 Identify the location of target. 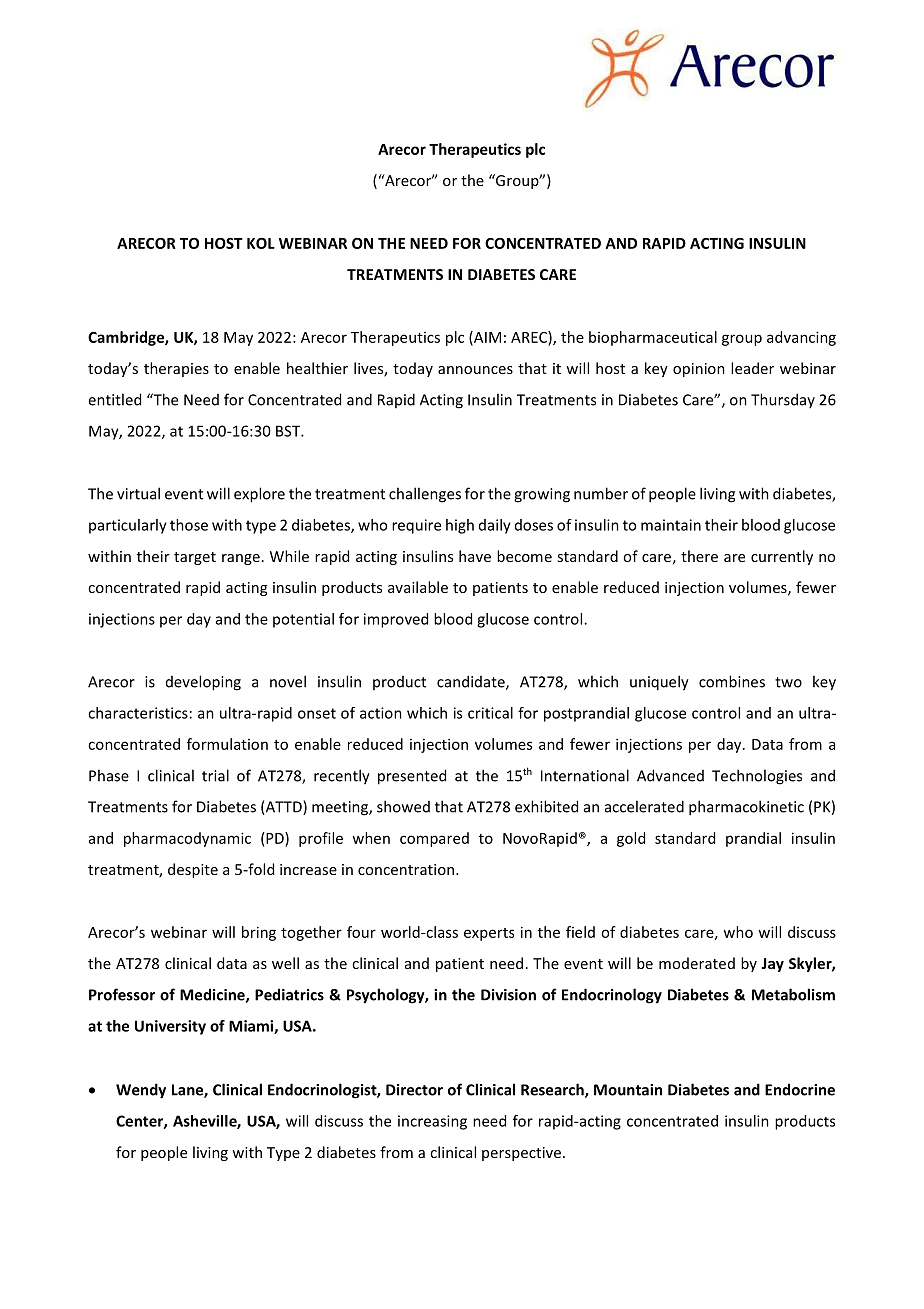
(195, 558).
